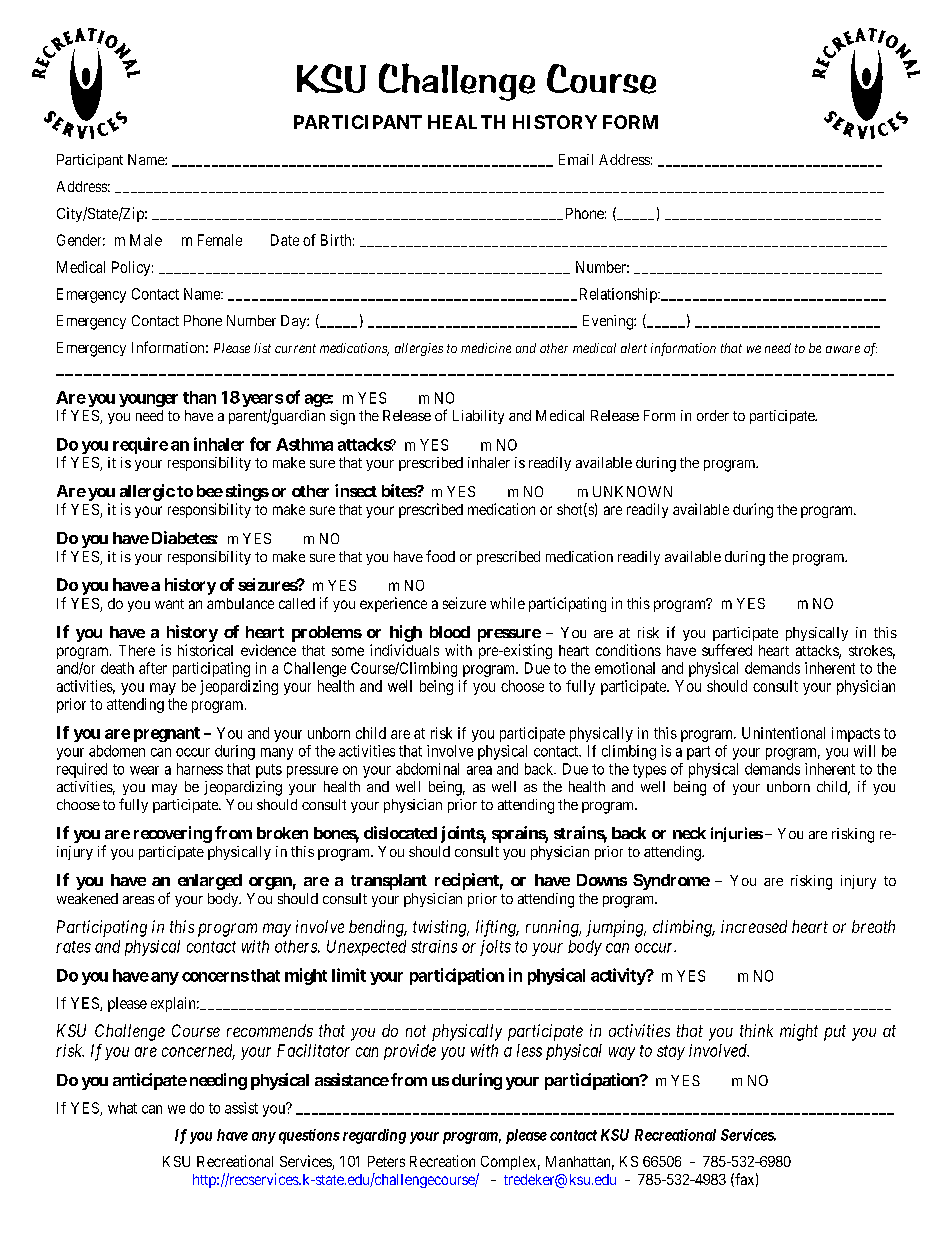  Describe the element at coordinates (754, 926) in the document. I see `increased` at that location.
